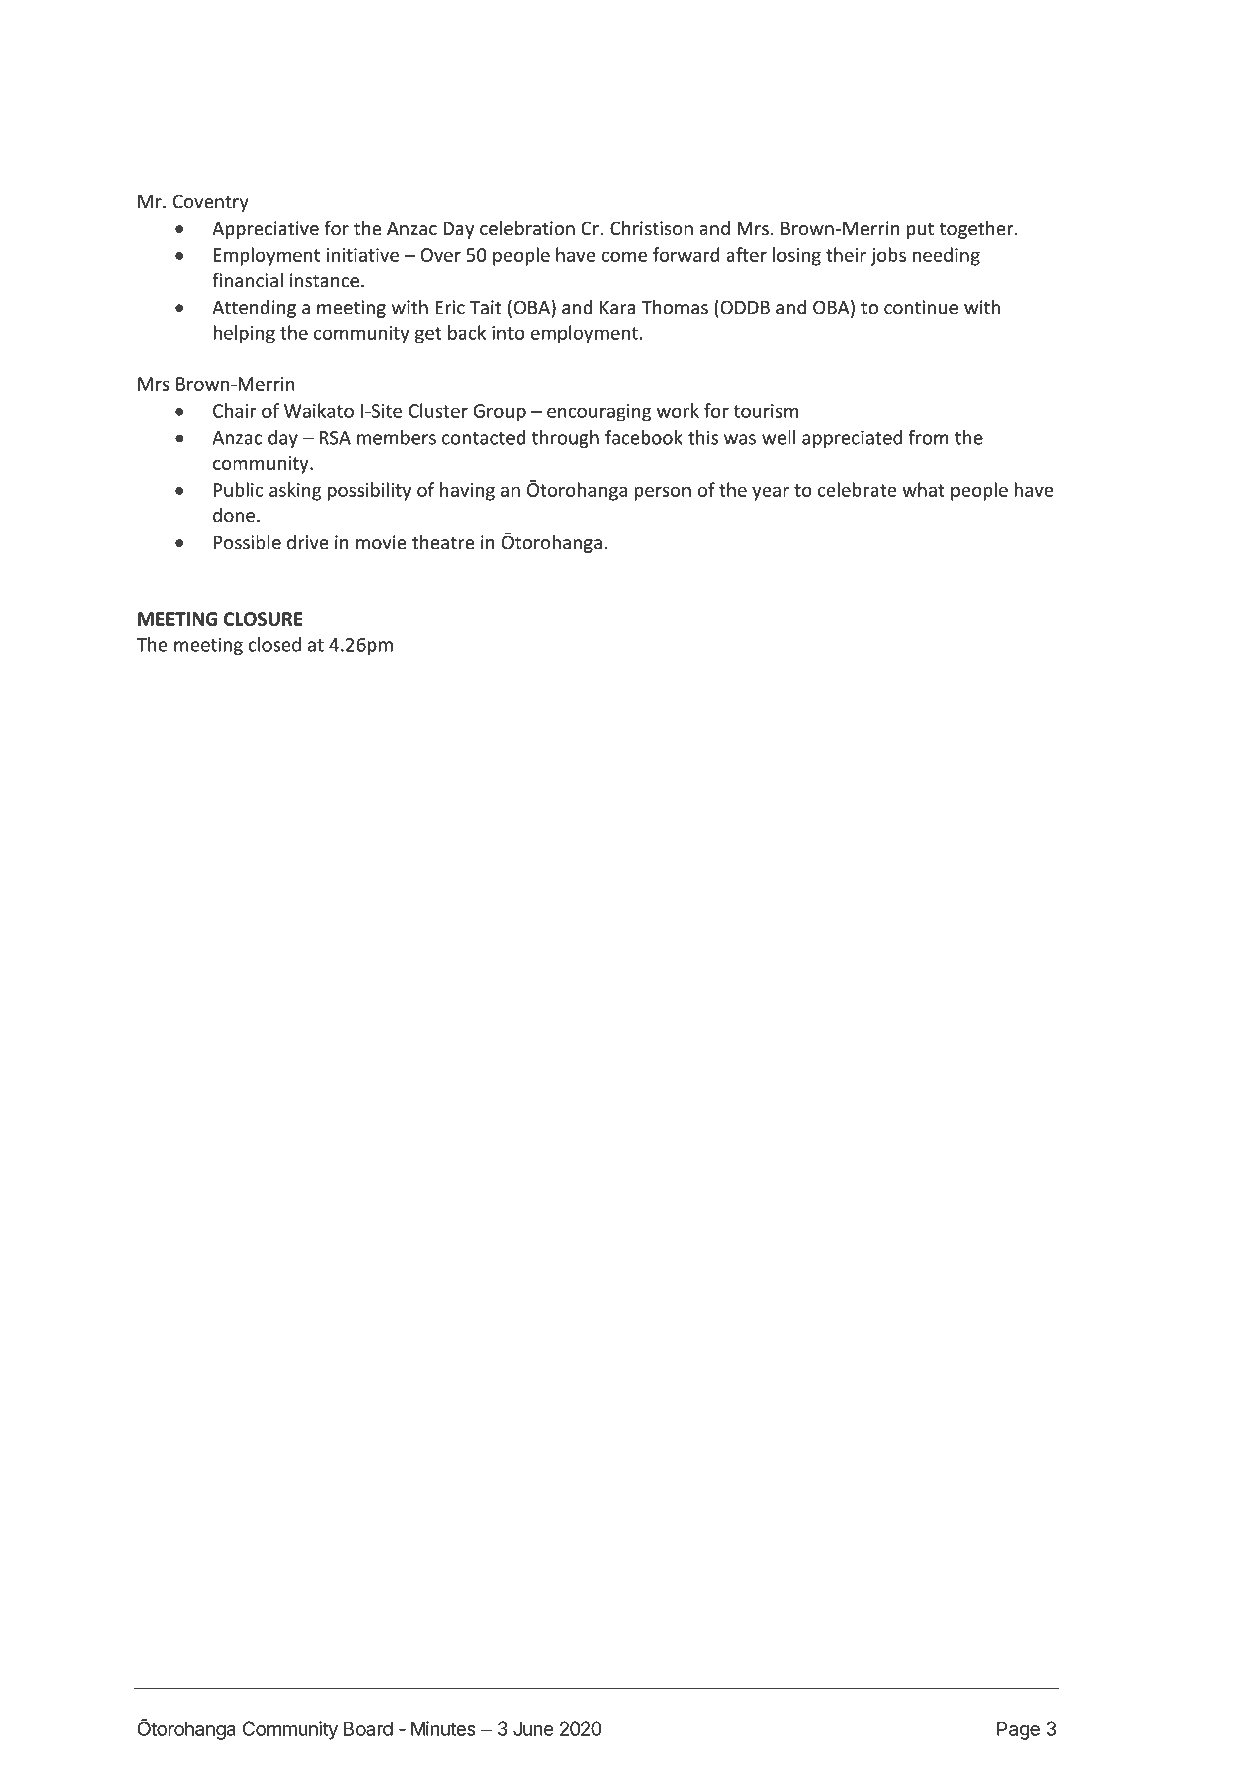  Describe the element at coordinates (662, 493) in the image. I see `person` at that location.
